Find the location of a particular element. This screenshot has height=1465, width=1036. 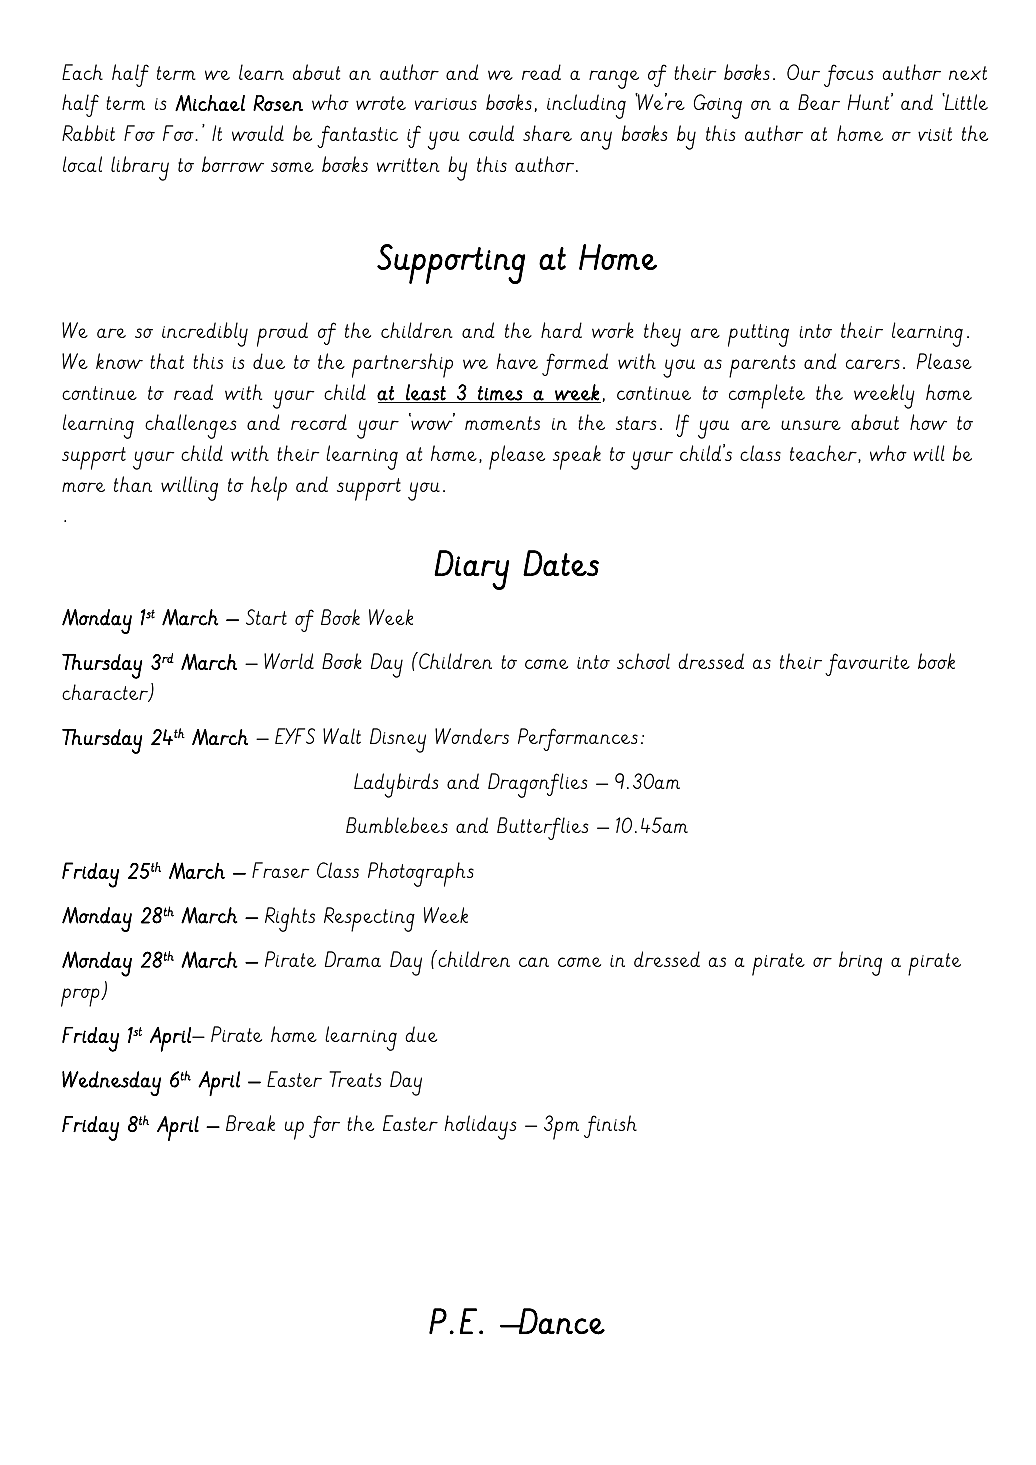

share is located at coordinates (547, 133).
